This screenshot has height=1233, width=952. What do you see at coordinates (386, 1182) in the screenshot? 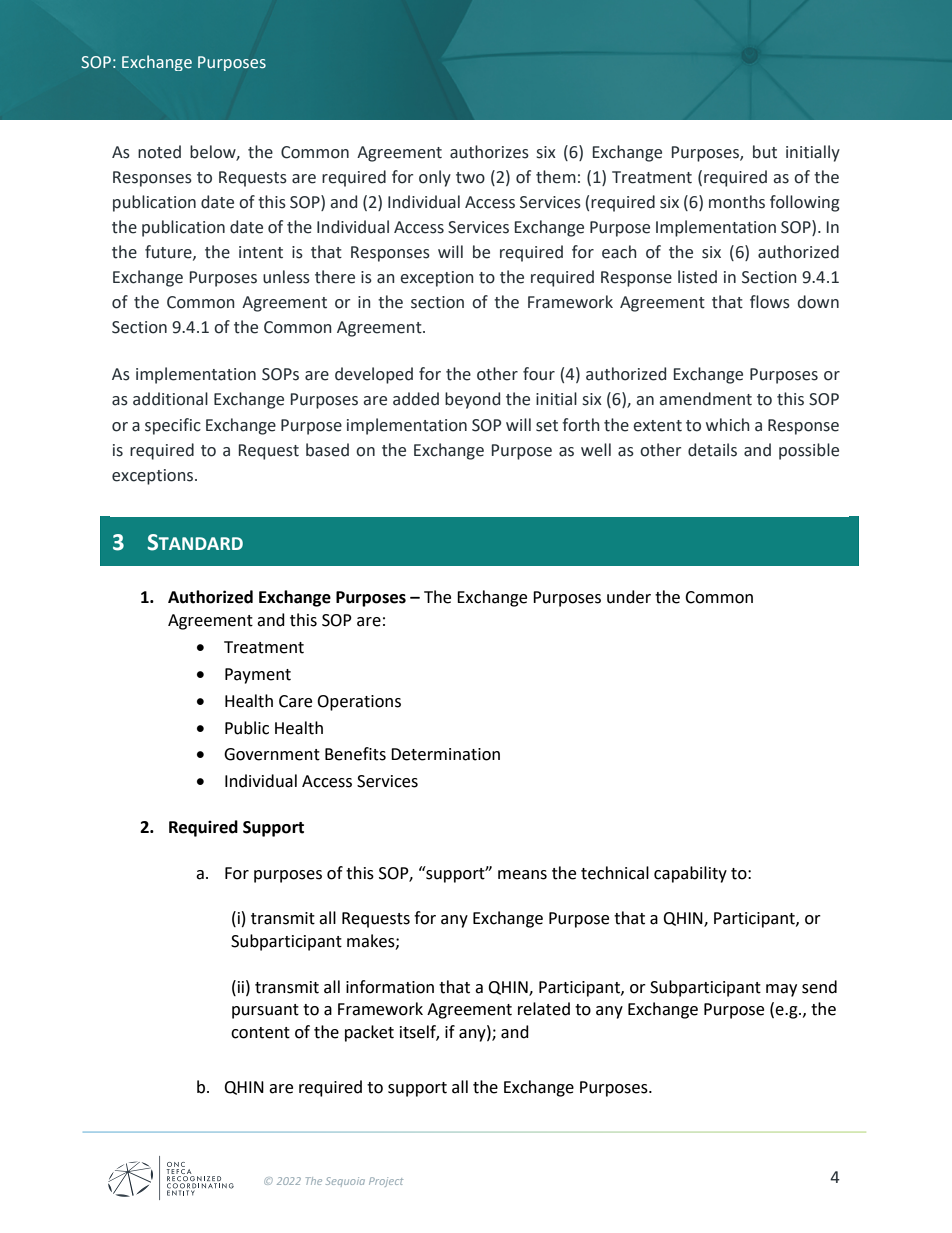
I see `Project` at bounding box center [386, 1182].
